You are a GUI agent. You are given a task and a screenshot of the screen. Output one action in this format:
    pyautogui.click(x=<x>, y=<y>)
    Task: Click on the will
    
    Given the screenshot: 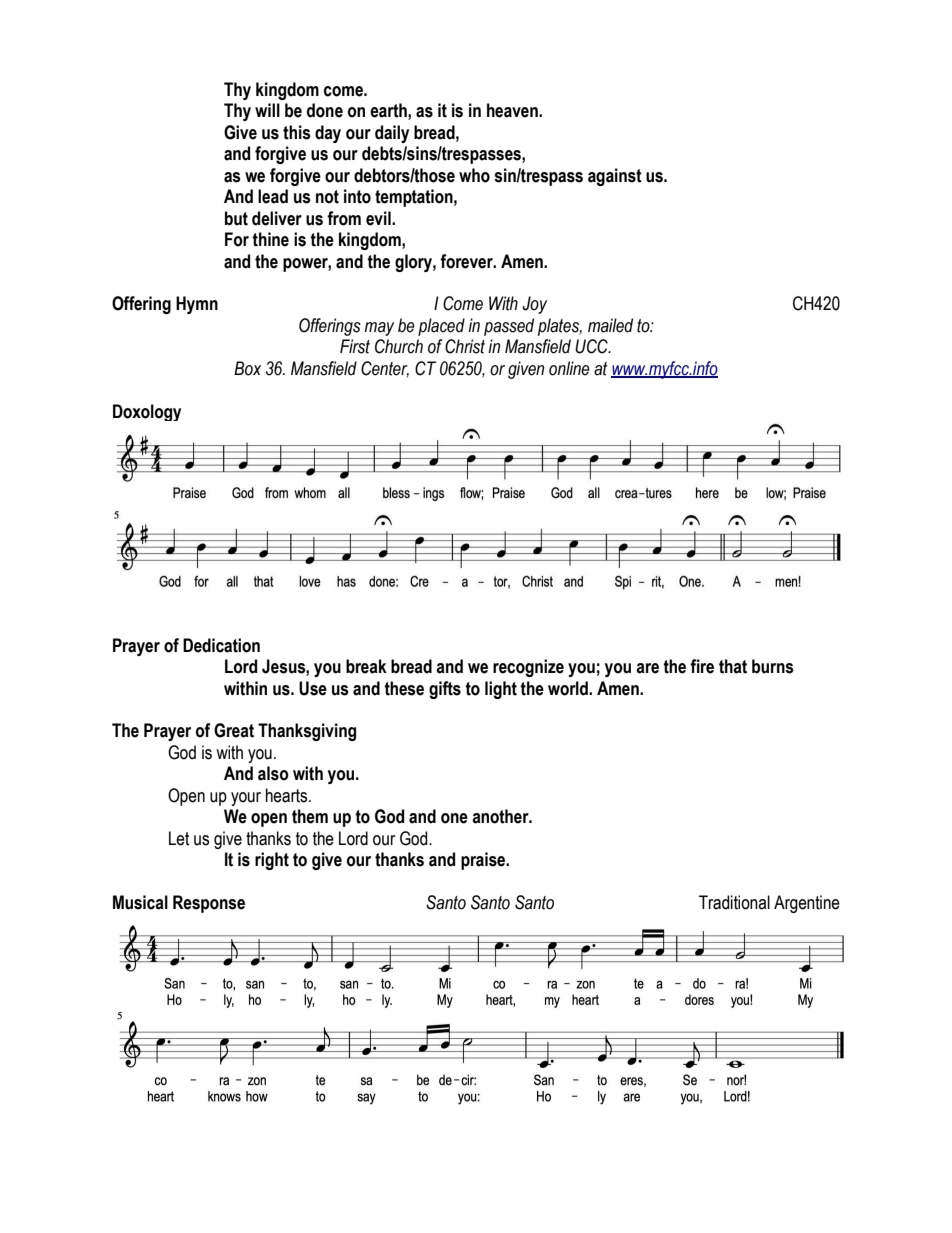 What is the action you would take?
    pyautogui.click(x=267, y=110)
